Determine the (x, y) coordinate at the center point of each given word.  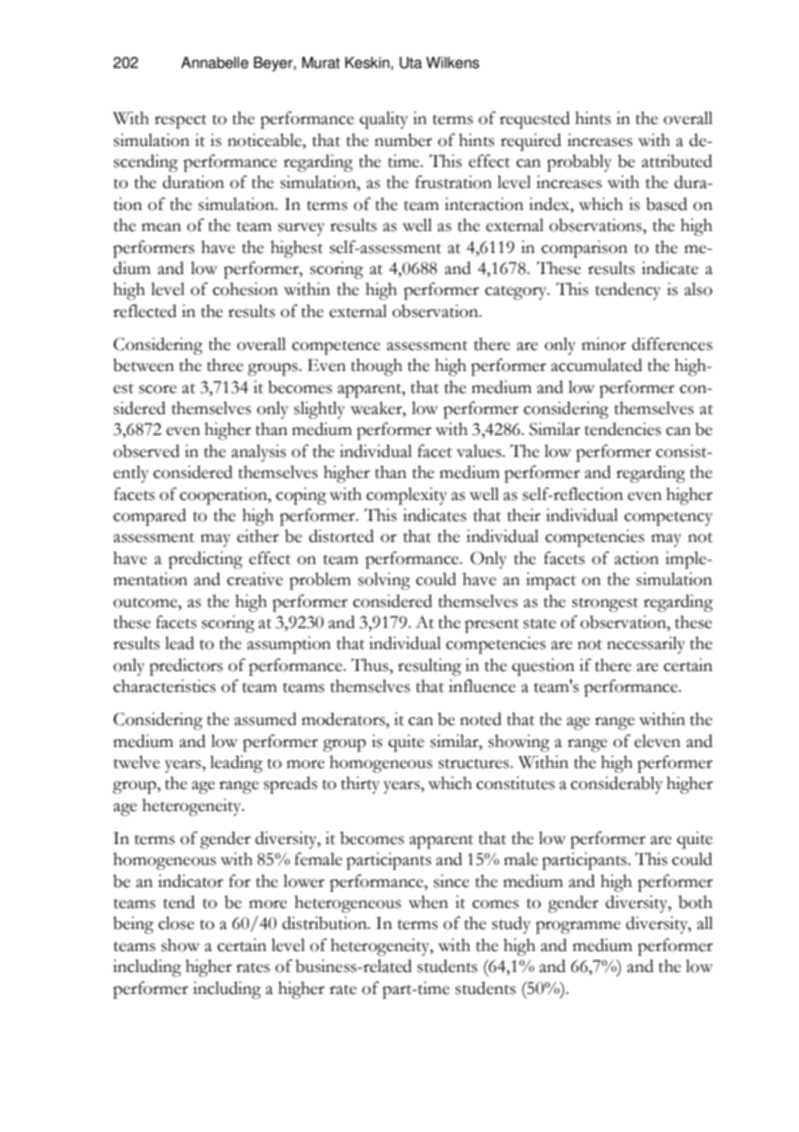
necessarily (646, 645)
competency (668, 519)
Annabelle (215, 63)
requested (535, 120)
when (428, 902)
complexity (406, 496)
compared (149, 517)
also (698, 289)
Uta (411, 63)
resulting (429, 667)
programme (578, 927)
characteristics (164, 686)
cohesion (245, 289)
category (517, 293)
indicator (190, 881)
